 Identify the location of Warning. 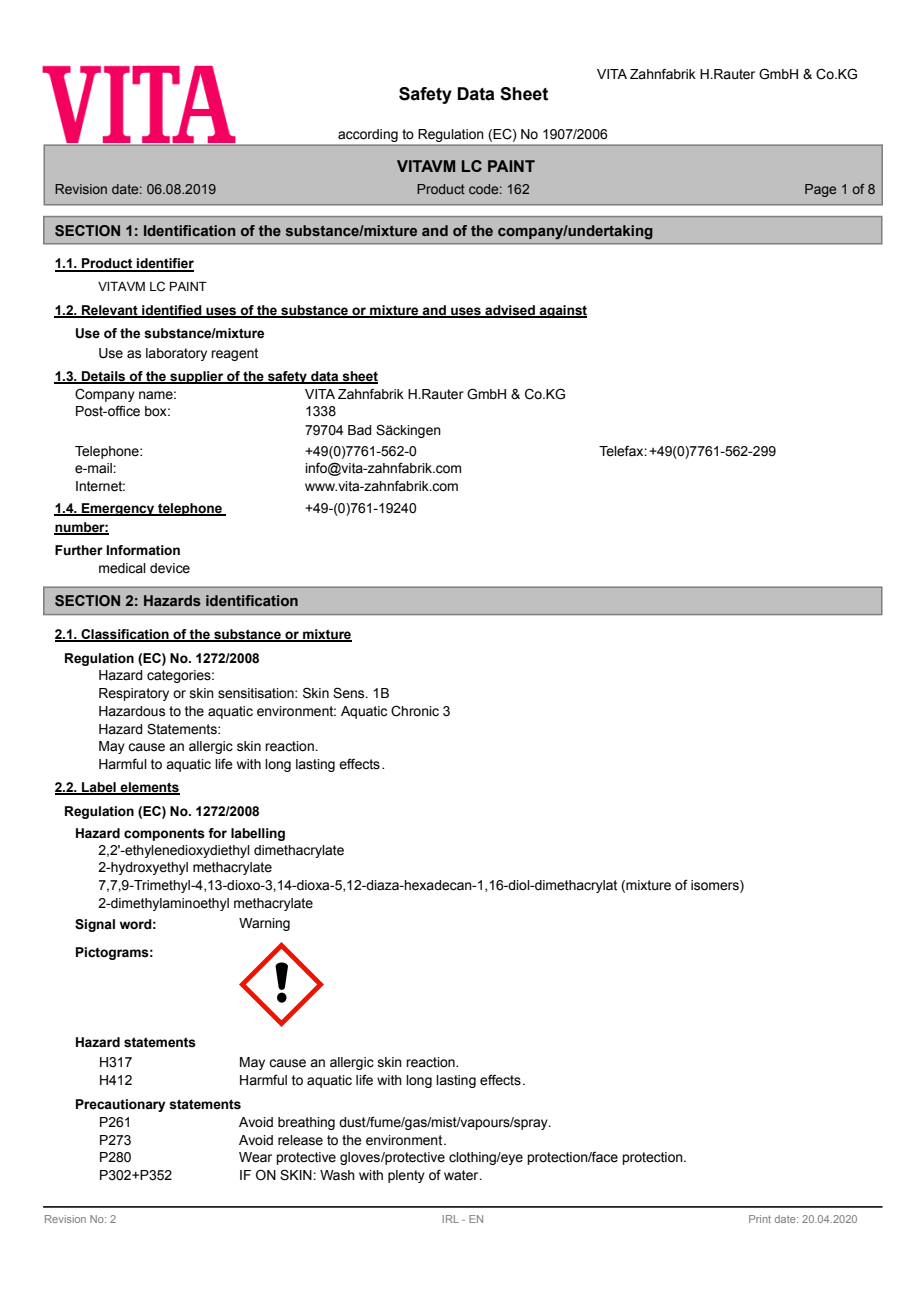
(264, 924).
